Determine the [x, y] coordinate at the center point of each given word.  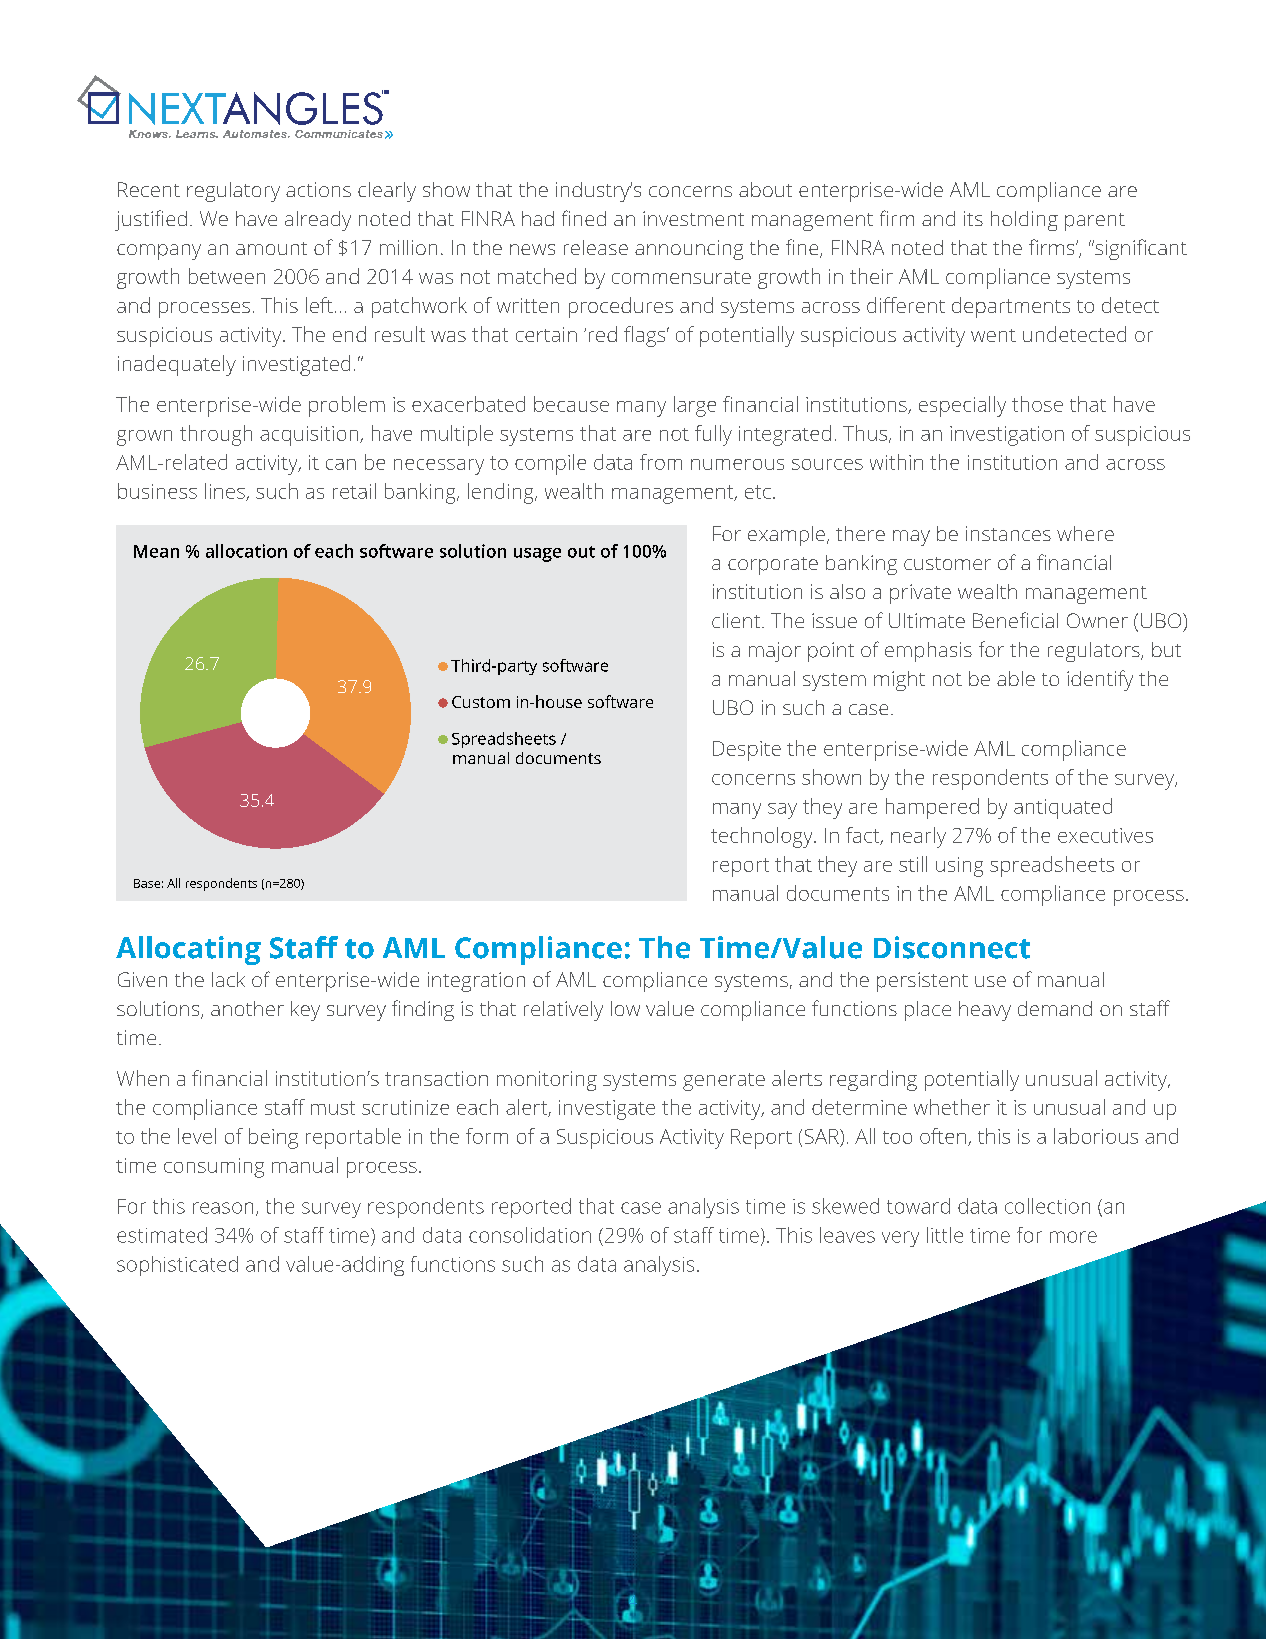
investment [693, 218]
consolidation [530, 1235]
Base [147, 883]
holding [1024, 221]
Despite [747, 751]
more [1073, 1237]
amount [271, 248]
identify [1100, 680]
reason [223, 1208]
